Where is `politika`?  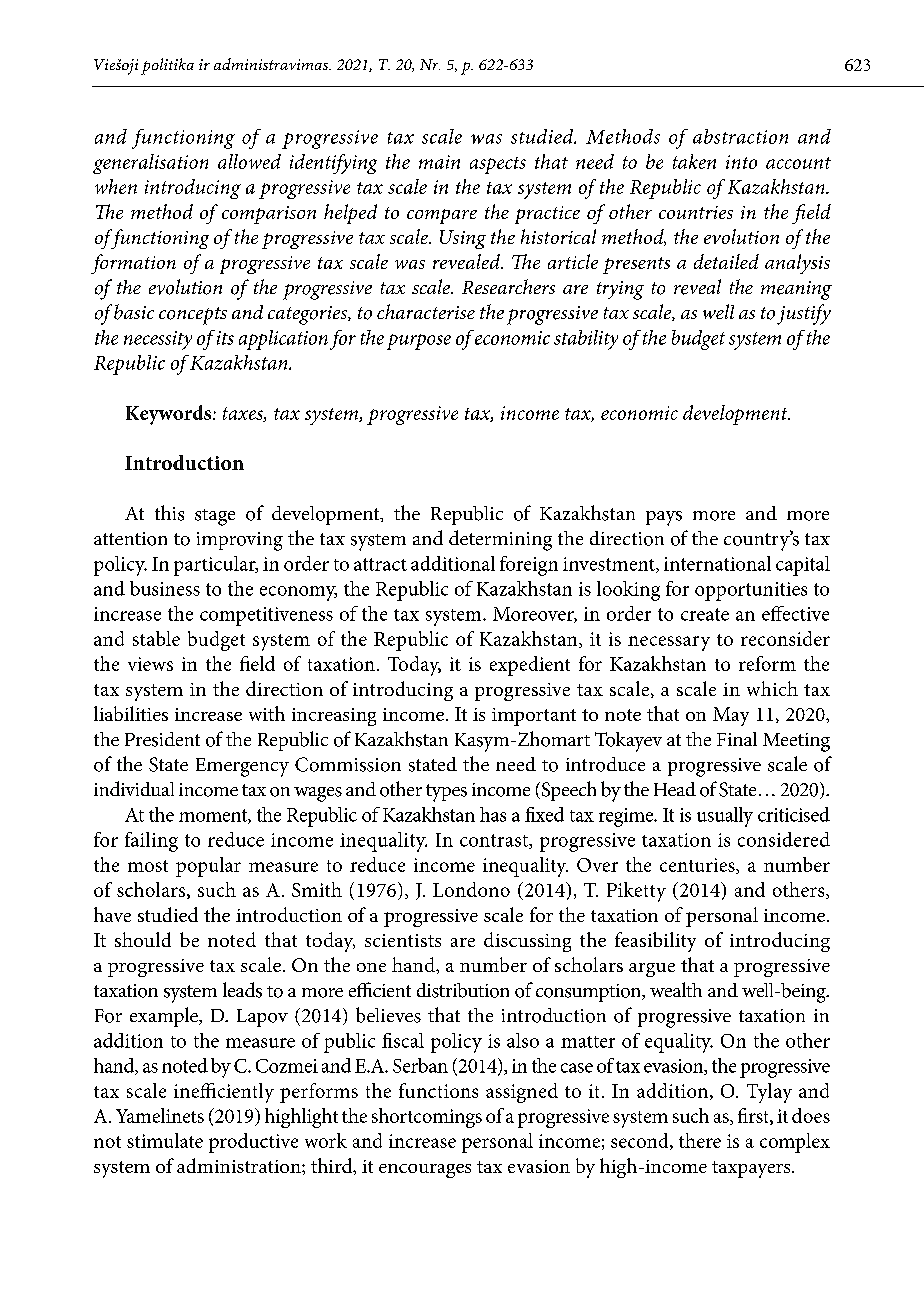 politika is located at coordinates (167, 66).
